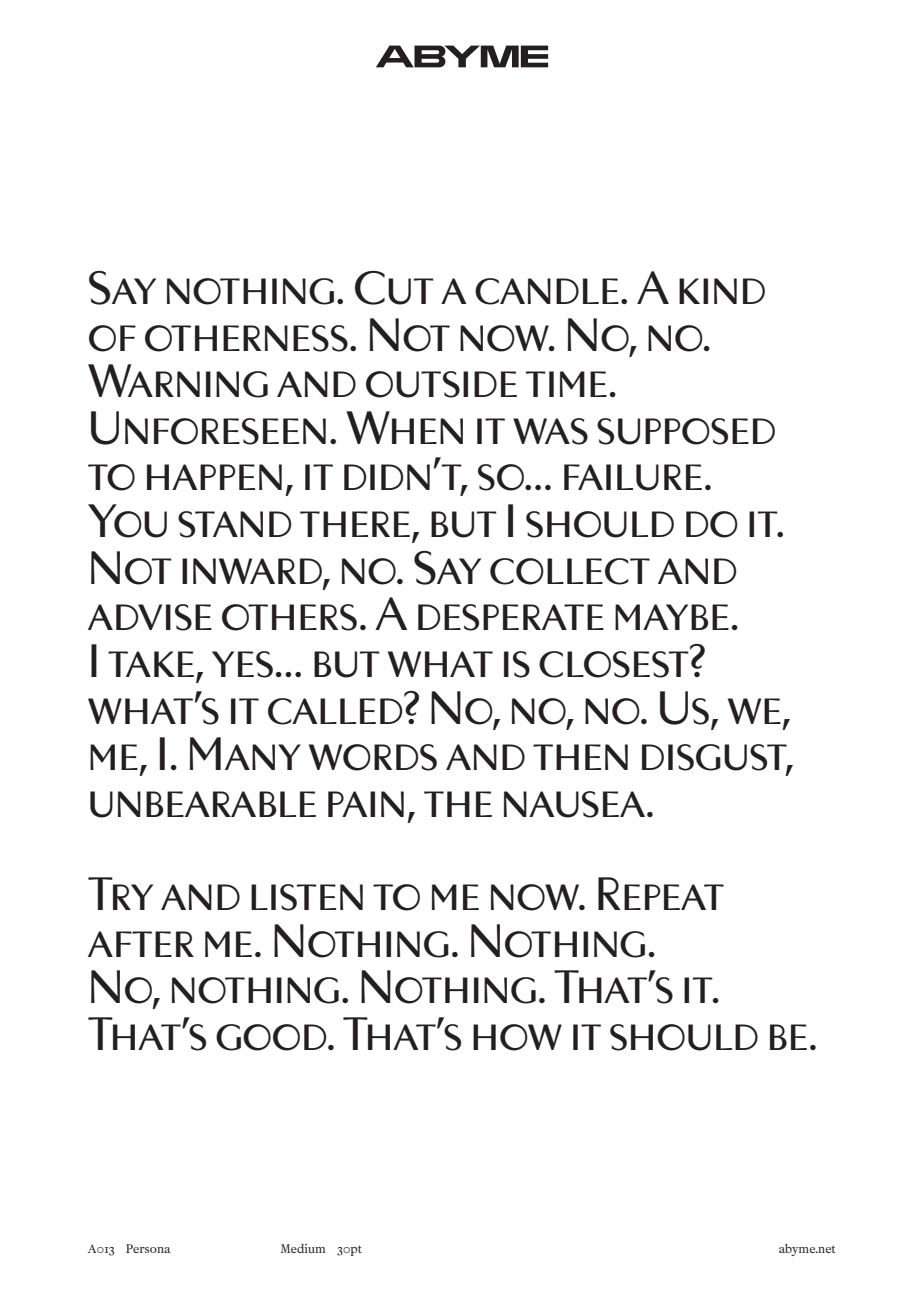  Describe the element at coordinates (511, 617) in the screenshot. I see `desperate` at that location.
